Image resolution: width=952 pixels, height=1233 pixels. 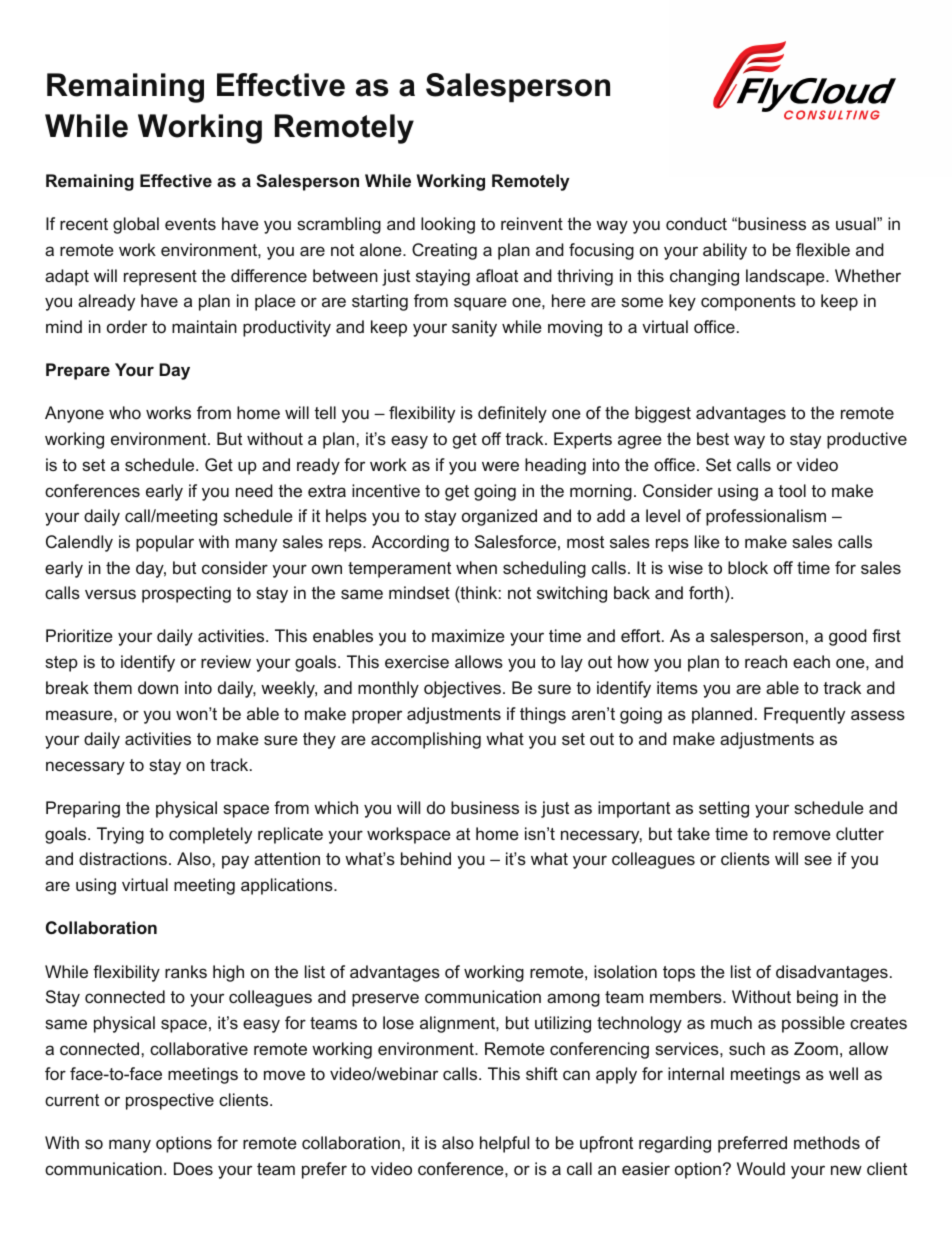 What do you see at coordinates (158, 687) in the screenshot?
I see `down` at bounding box center [158, 687].
